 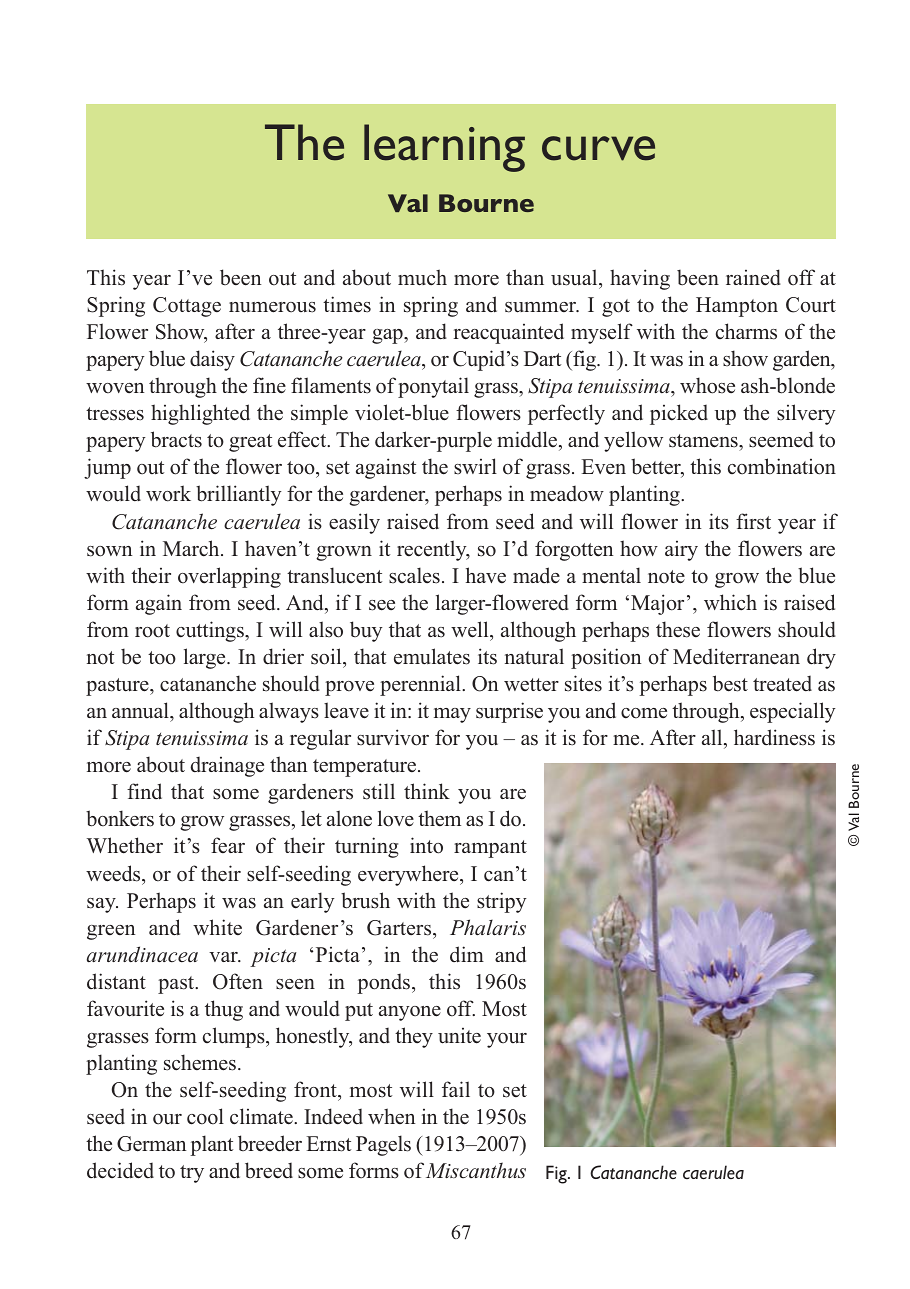 I want to click on your, so click(x=507, y=1040).
